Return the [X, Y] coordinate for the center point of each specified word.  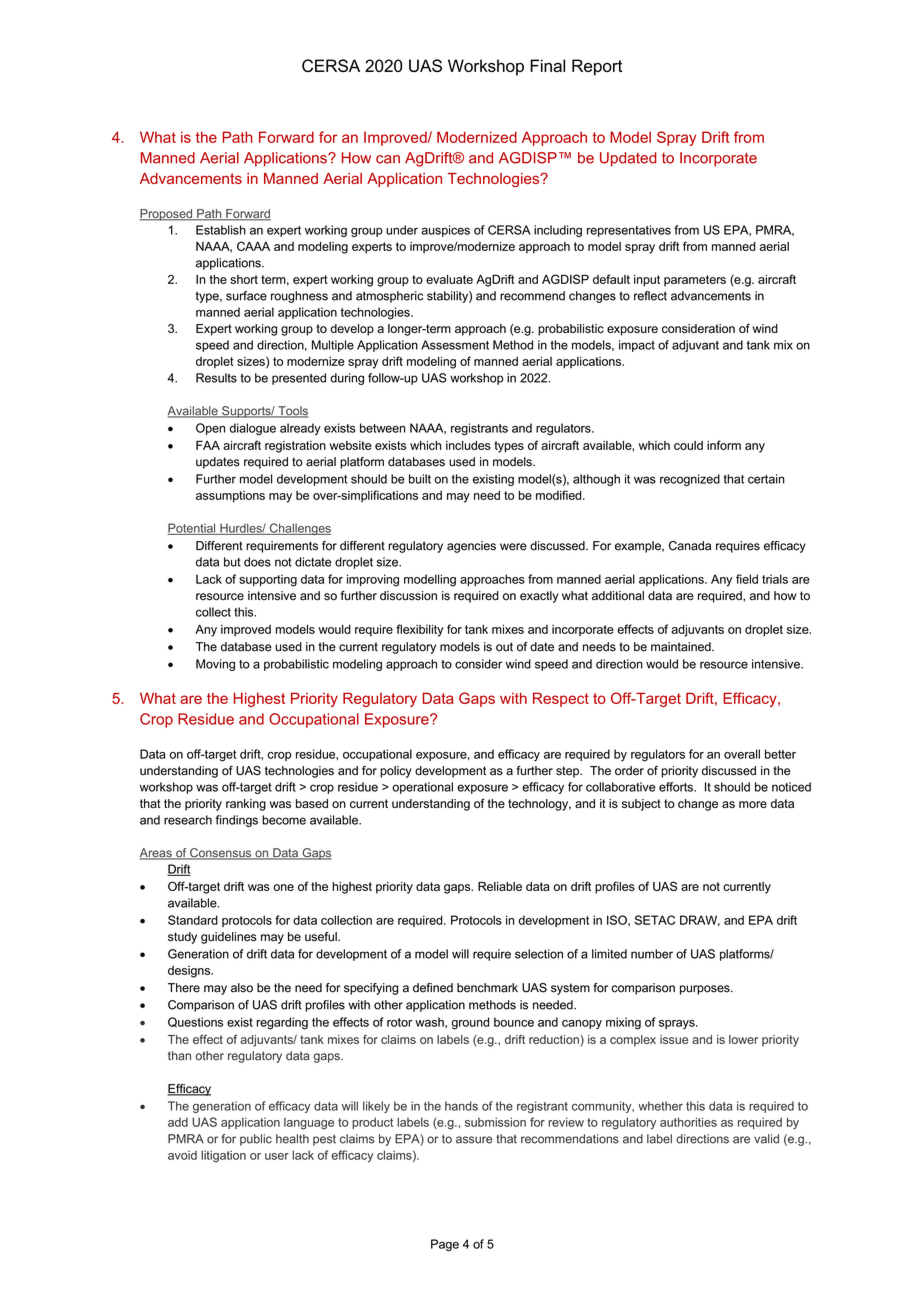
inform [724, 445]
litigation [223, 1156]
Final [547, 65]
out [504, 647]
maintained [682, 647]
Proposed [167, 215]
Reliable [500, 886]
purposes [706, 990]
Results [216, 378]
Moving [215, 665]
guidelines [229, 938]
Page [445, 1245]
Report [597, 67]
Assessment [455, 345]
